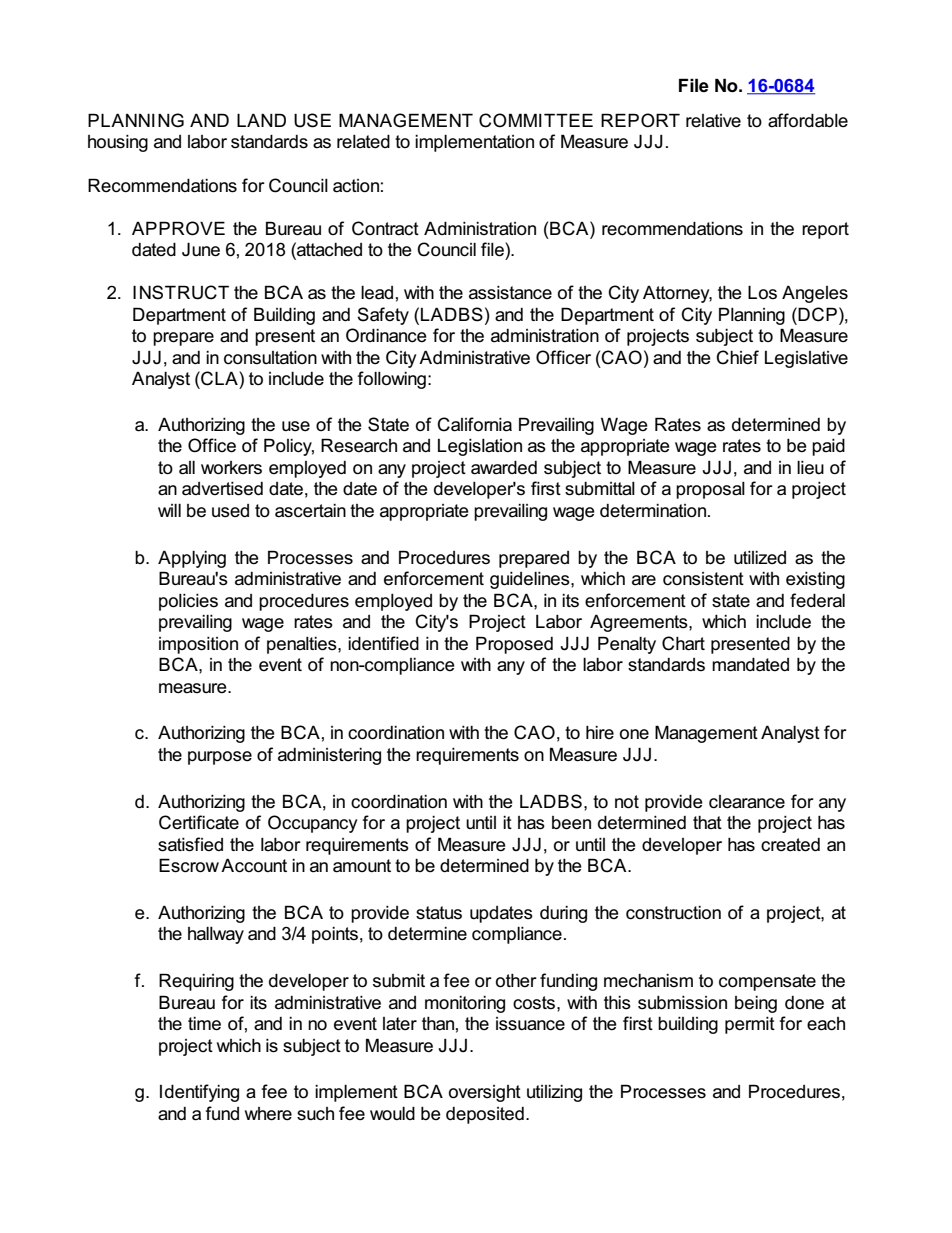 The image size is (952, 1233). I want to click on purpose, so click(220, 758).
